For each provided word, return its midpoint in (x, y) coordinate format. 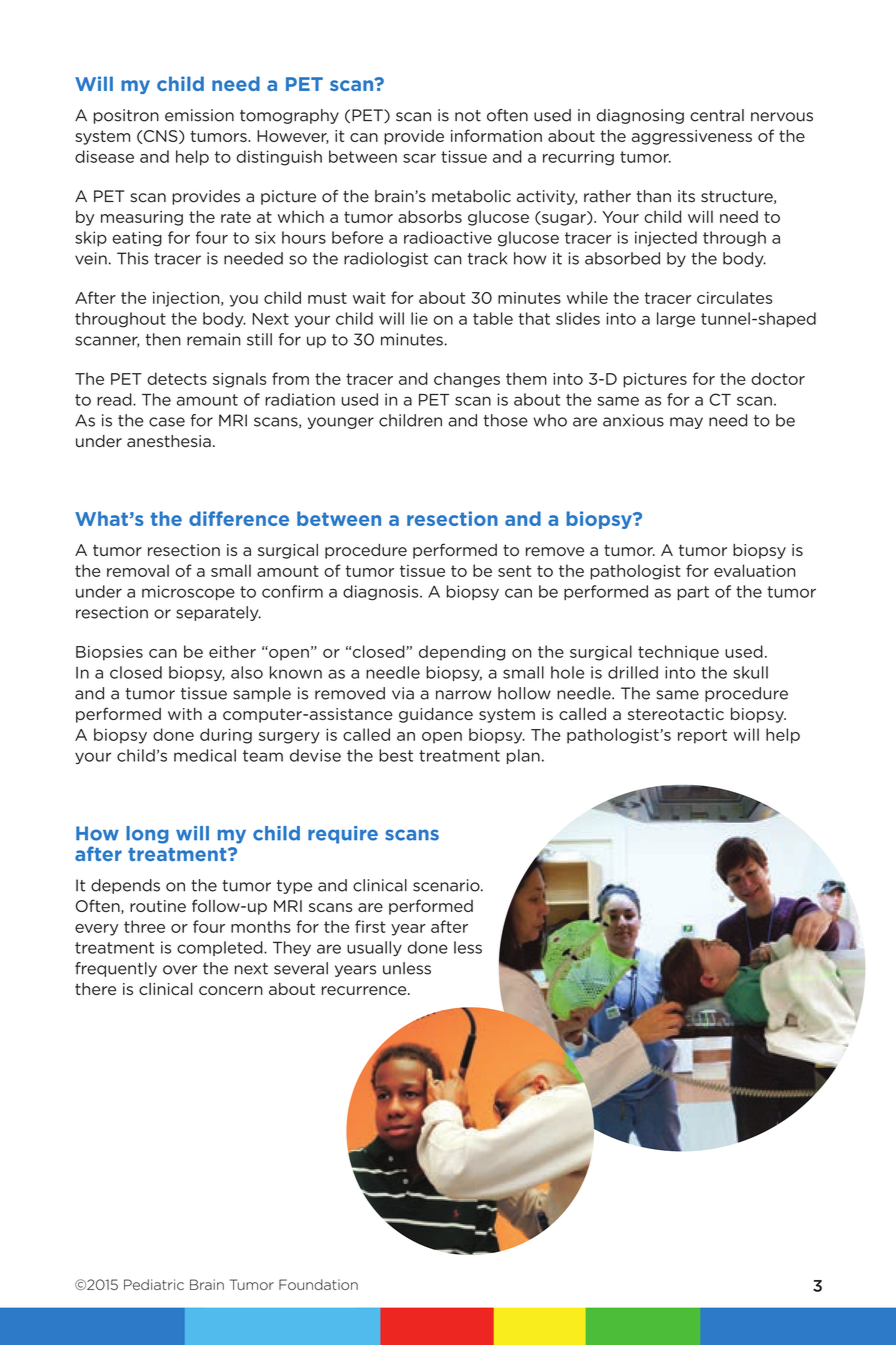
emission (199, 115)
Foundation (318, 1284)
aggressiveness (692, 137)
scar (419, 158)
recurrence (365, 990)
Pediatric (154, 1284)
